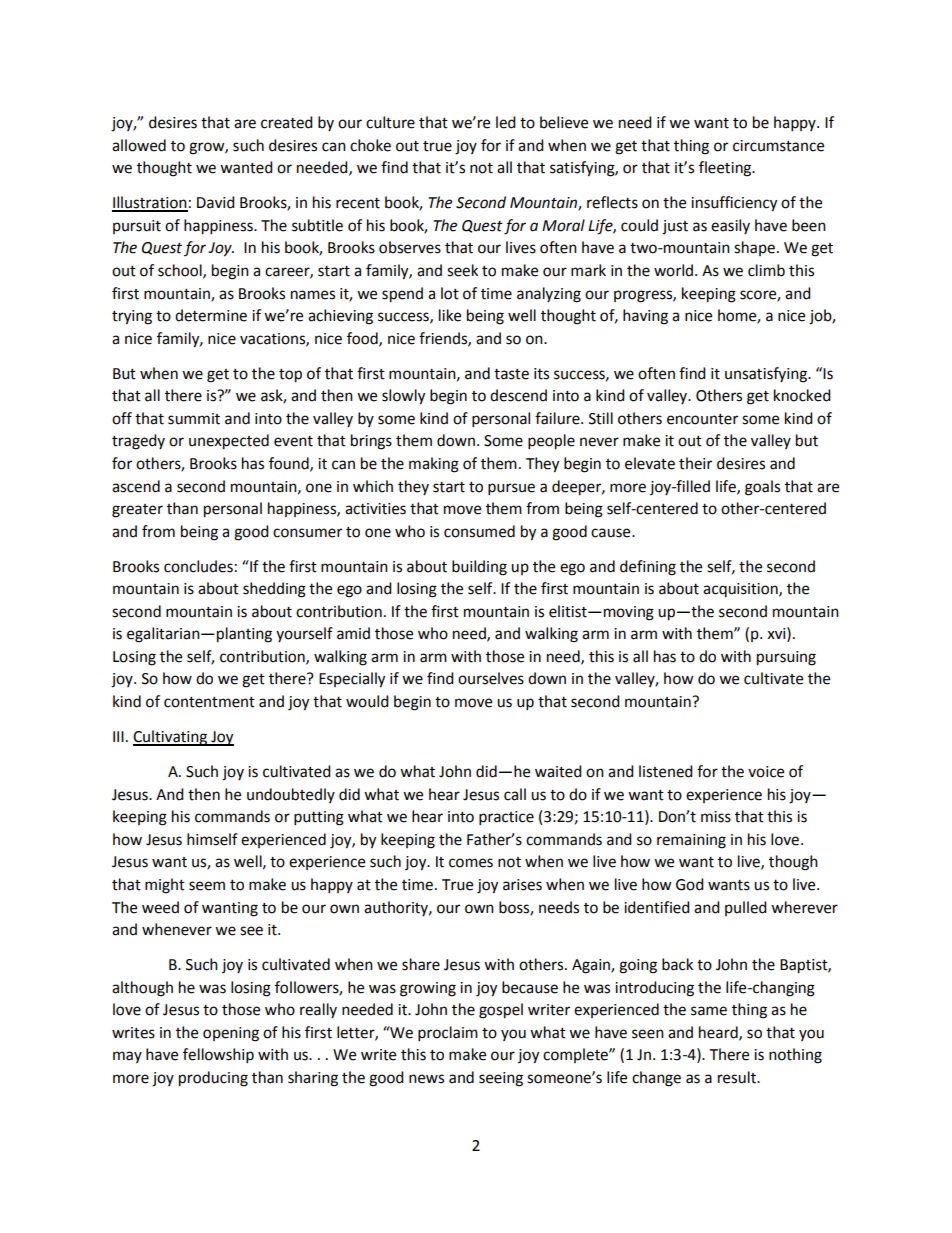 The image size is (952, 1233). I want to click on result, so click(738, 1077).
